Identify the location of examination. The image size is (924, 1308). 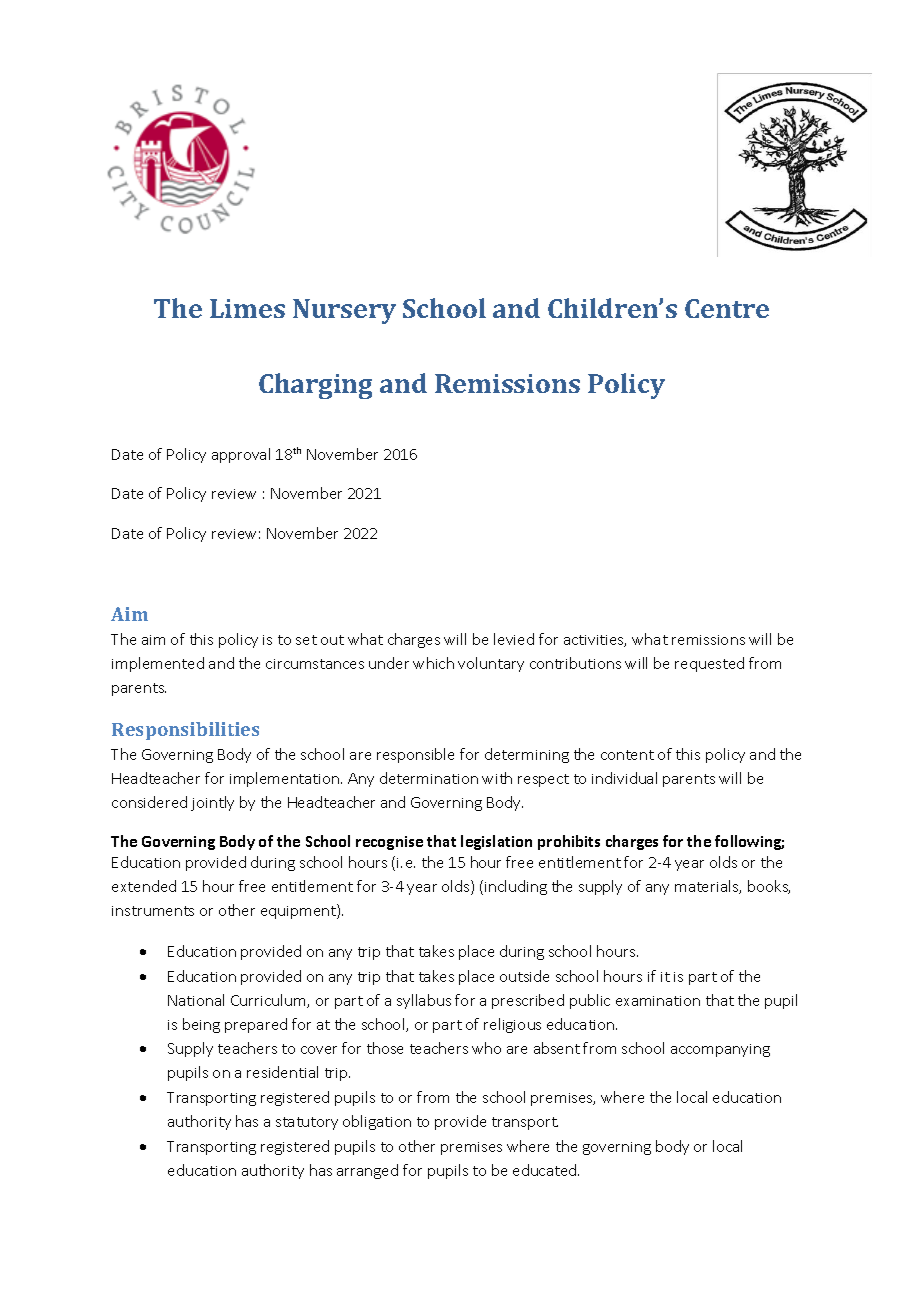
(658, 1001).
